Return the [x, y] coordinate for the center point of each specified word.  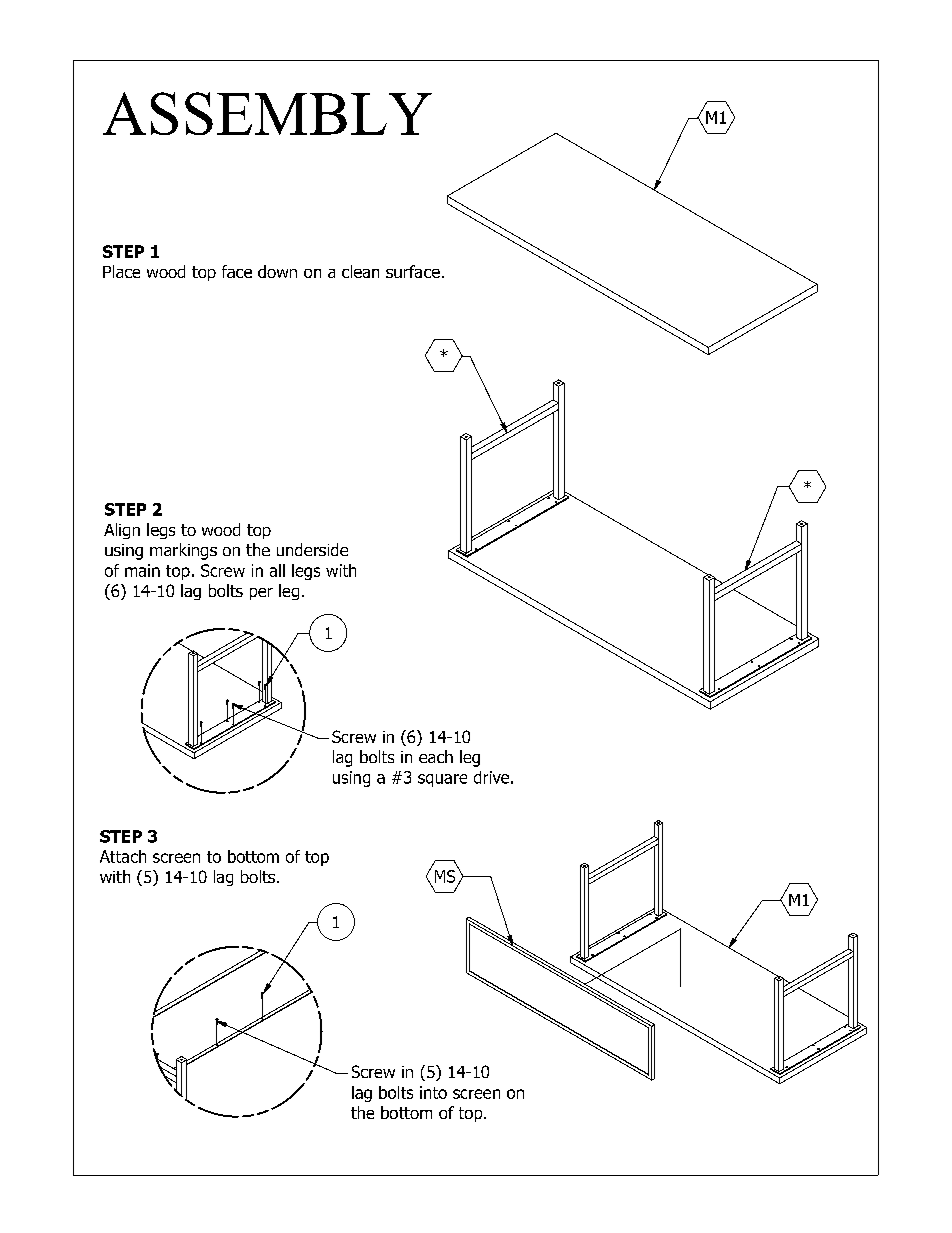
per [261, 594]
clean [360, 271]
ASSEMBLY [267, 113]
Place [121, 271]
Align [122, 531]
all [277, 570]
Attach [123, 856]
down [277, 271]
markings [183, 551]
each [436, 756]
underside [312, 549]
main [142, 570]
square [442, 780]
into [433, 1092]
